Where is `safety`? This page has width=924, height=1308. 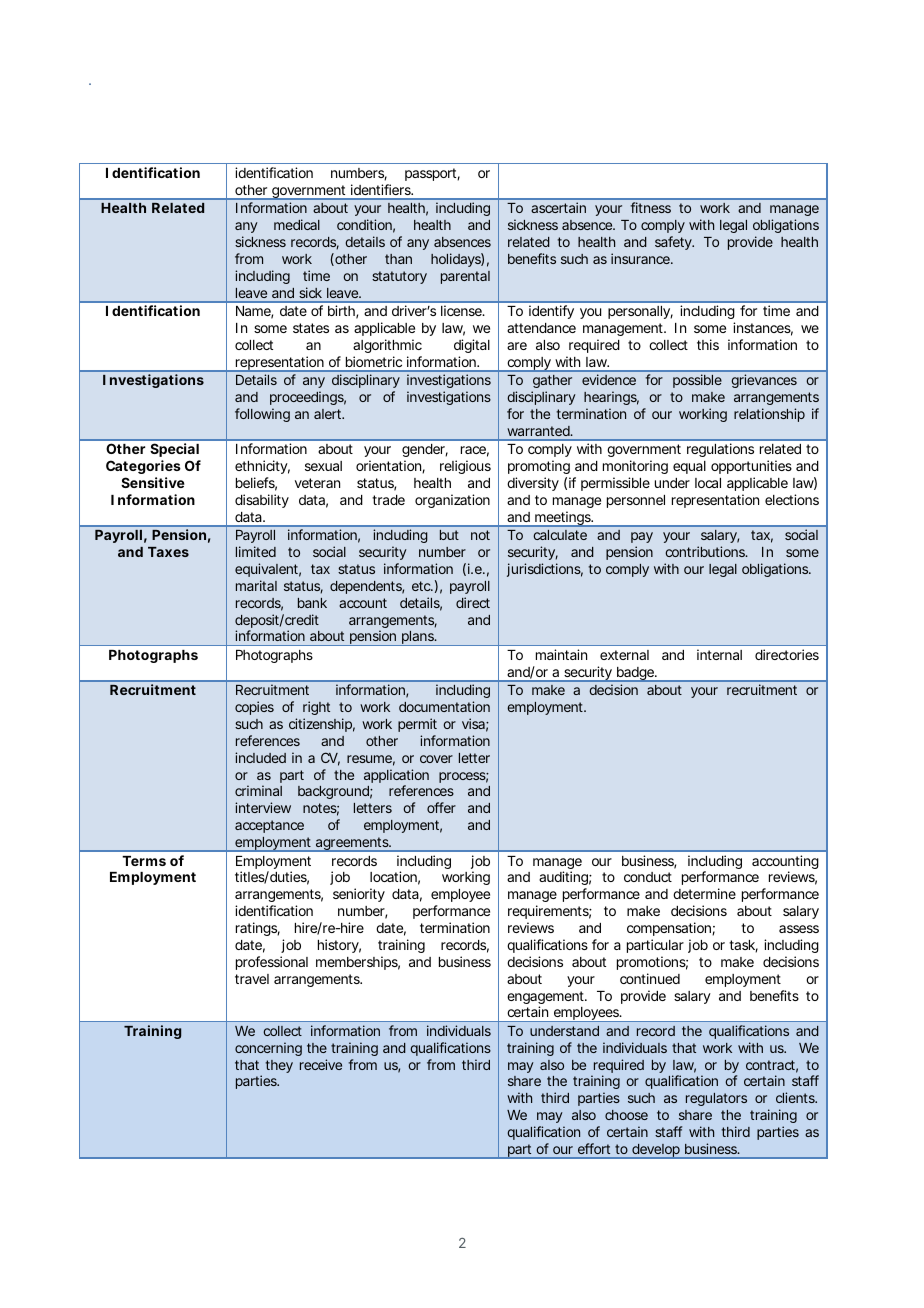 safety is located at coordinates (674, 243).
